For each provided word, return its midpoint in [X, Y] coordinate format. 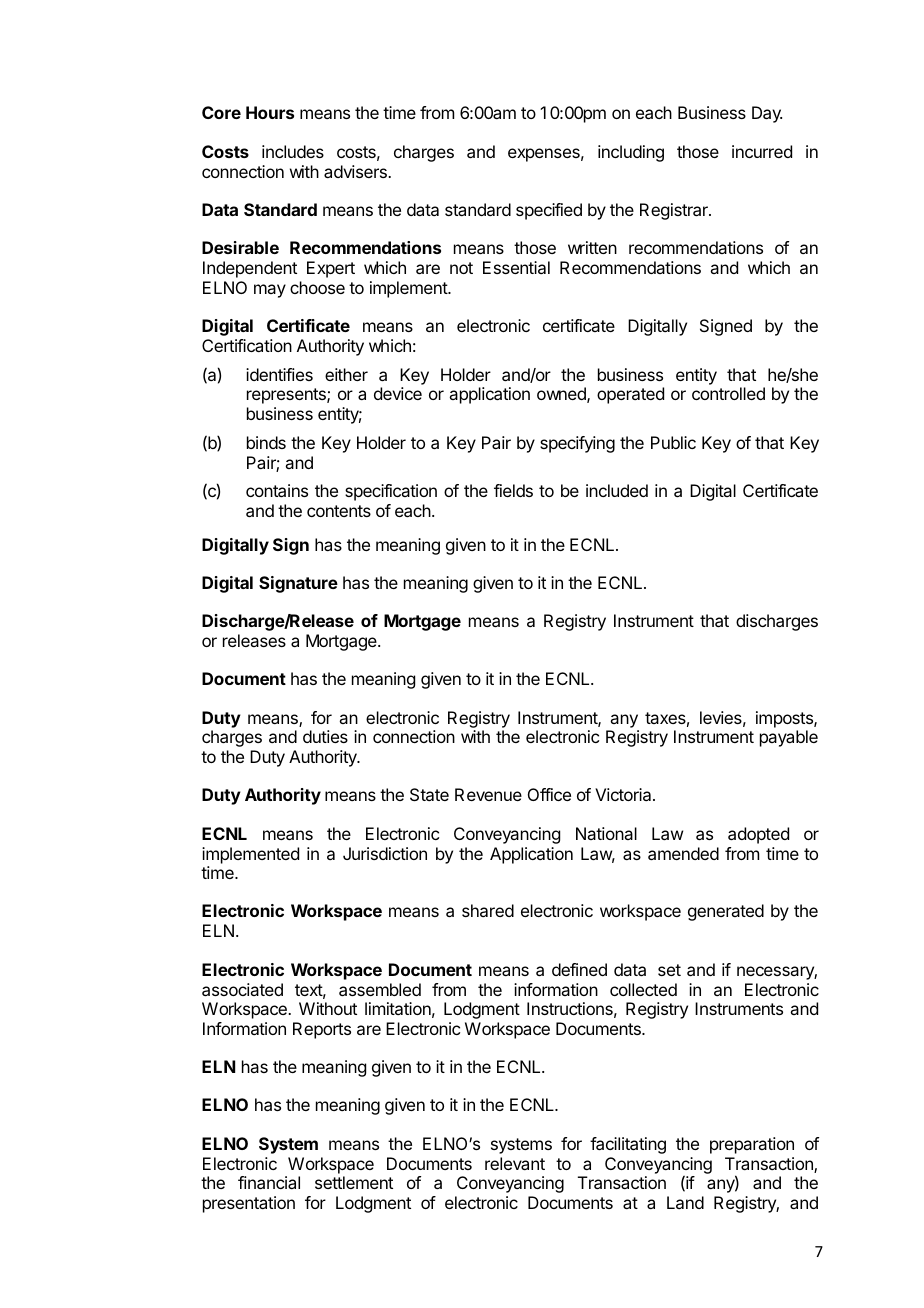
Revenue [488, 794]
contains [277, 490]
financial [269, 1182]
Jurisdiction [385, 853]
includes [293, 151]
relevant [515, 1163]
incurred [762, 151]
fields [513, 490]
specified [549, 211]
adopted [758, 835]
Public [673, 442]
